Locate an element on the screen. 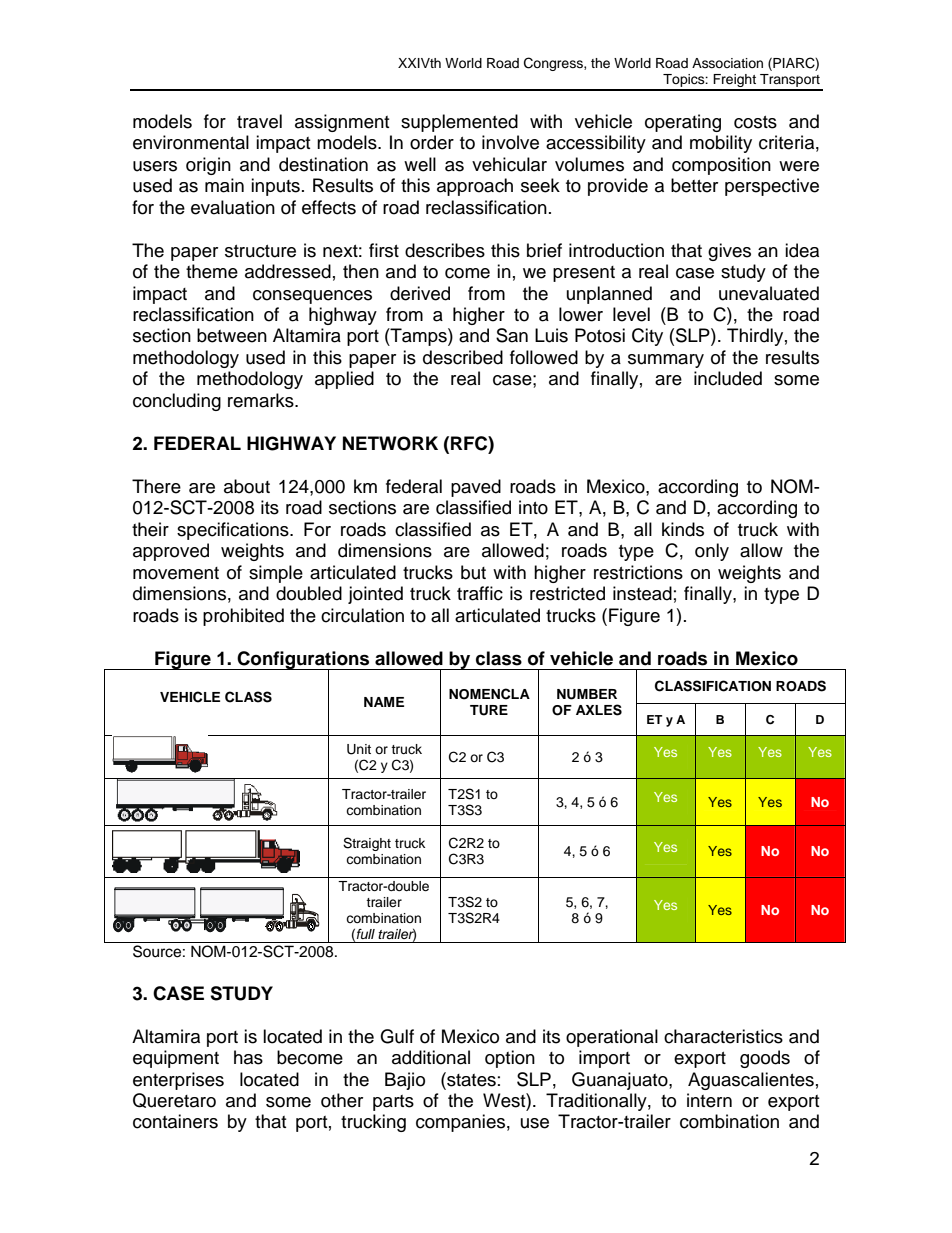 The image size is (952, 1233). states is located at coordinates (470, 1079).
